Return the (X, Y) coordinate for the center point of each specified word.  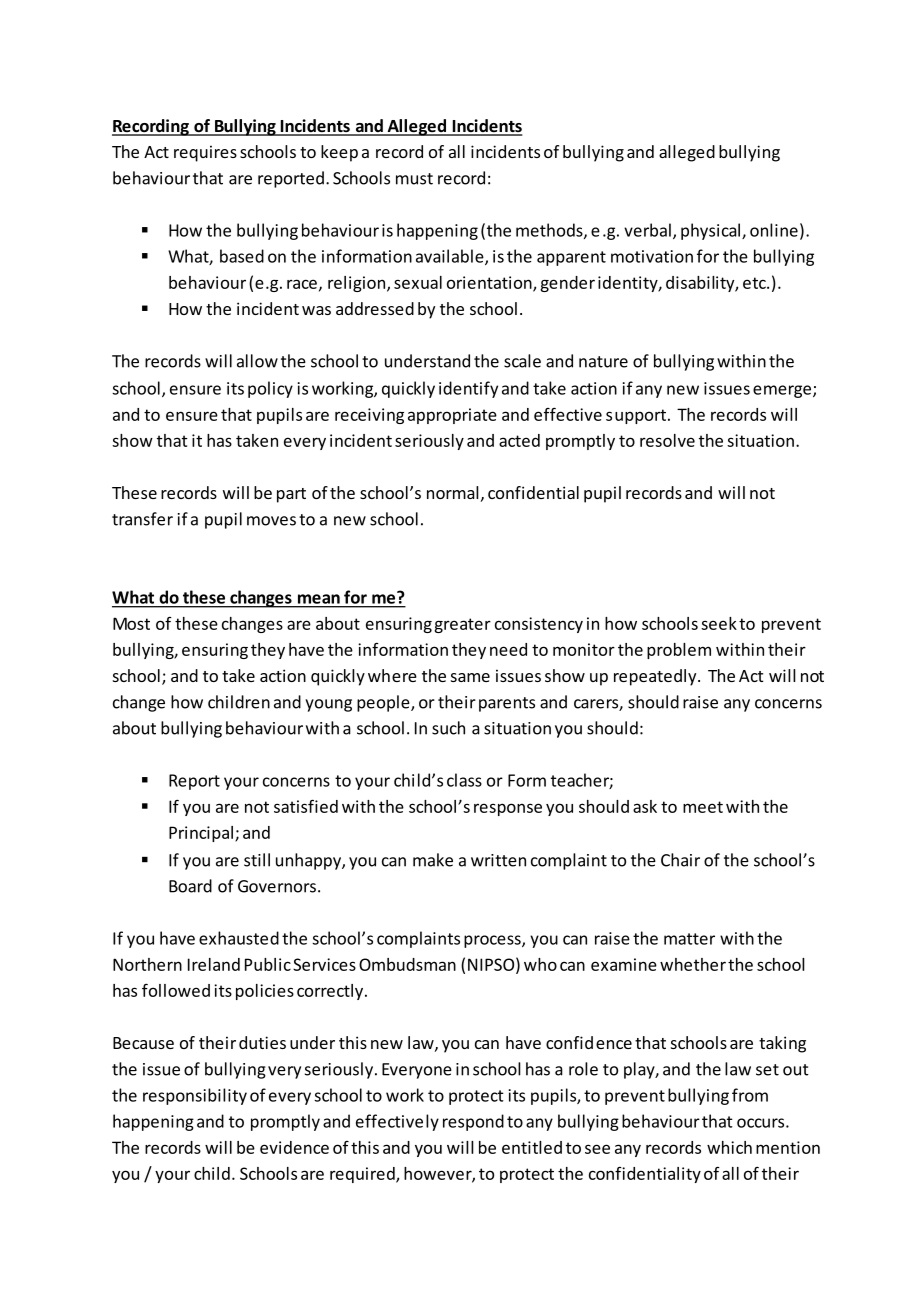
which (729, 1147)
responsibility (195, 1096)
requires (205, 153)
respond (473, 1122)
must (414, 179)
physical (710, 231)
